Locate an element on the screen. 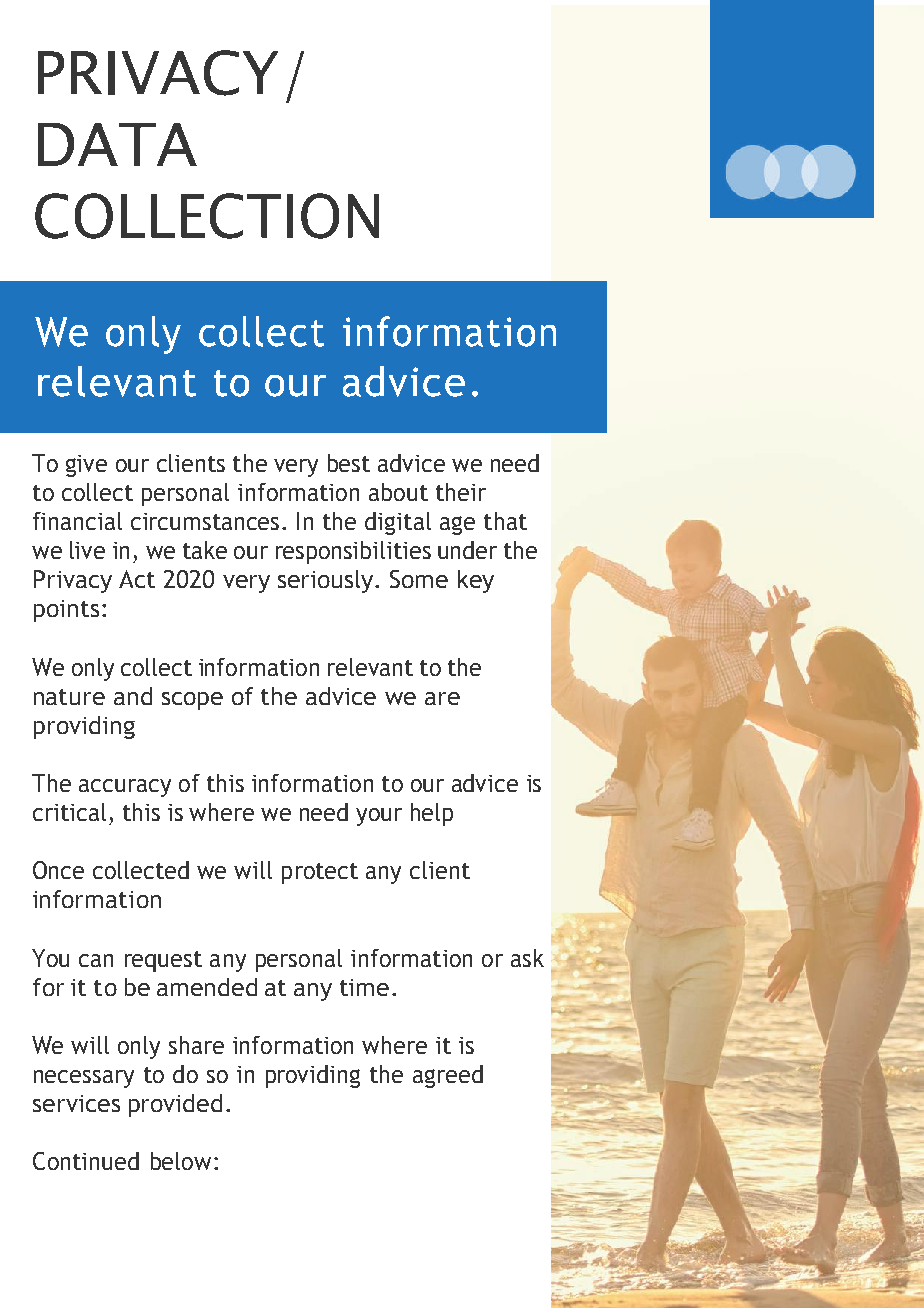  Continued is located at coordinates (86, 1161).
